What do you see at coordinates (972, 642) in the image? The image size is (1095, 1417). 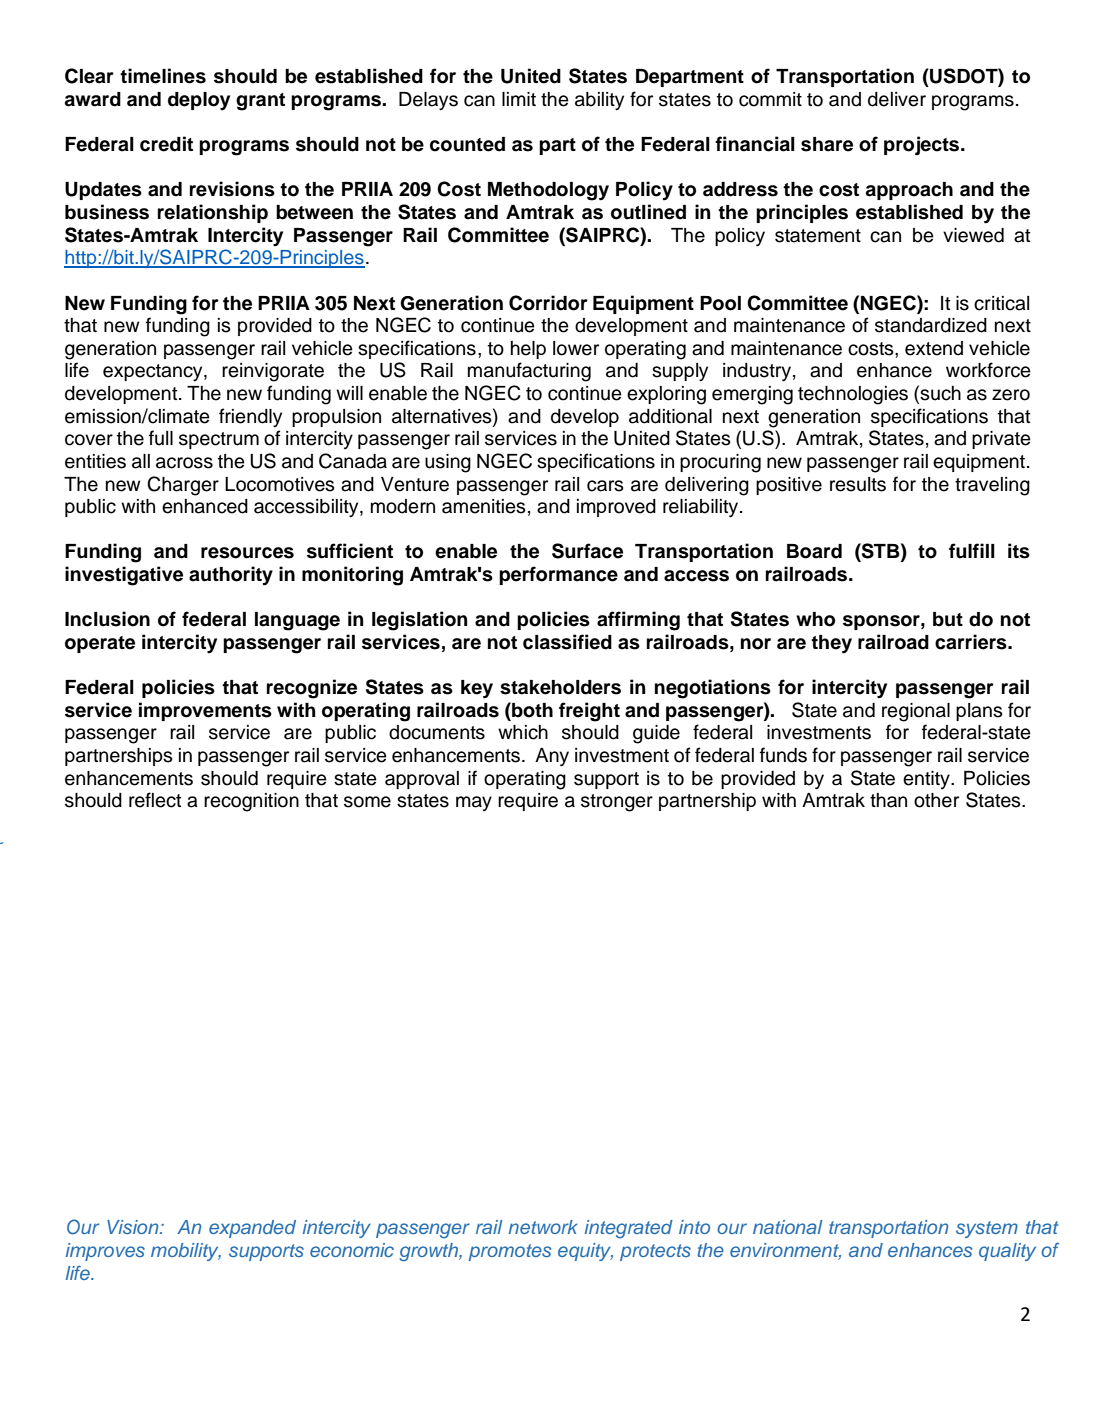 I see `carriers` at bounding box center [972, 642].
